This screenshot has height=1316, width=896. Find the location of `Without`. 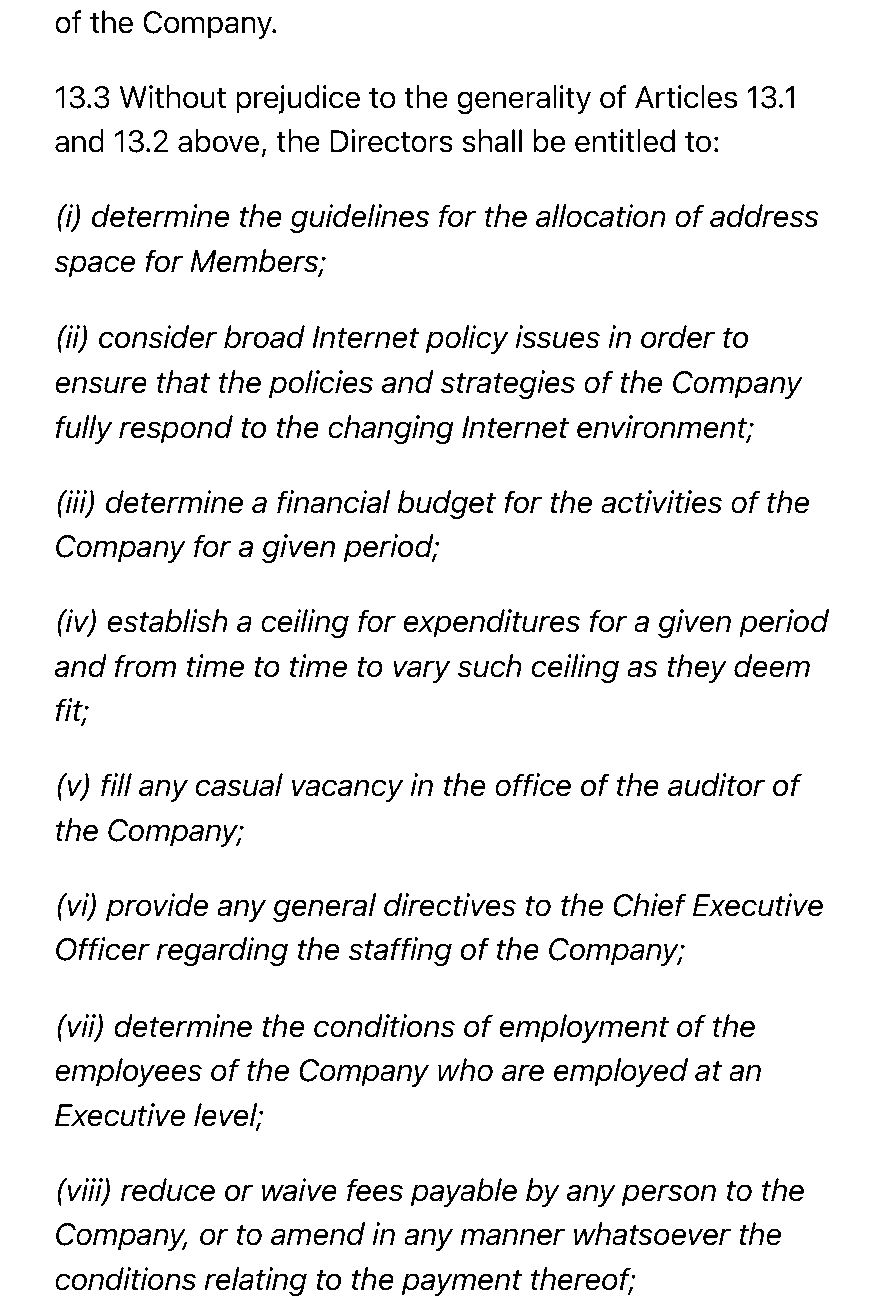

Without is located at coordinates (173, 97).
